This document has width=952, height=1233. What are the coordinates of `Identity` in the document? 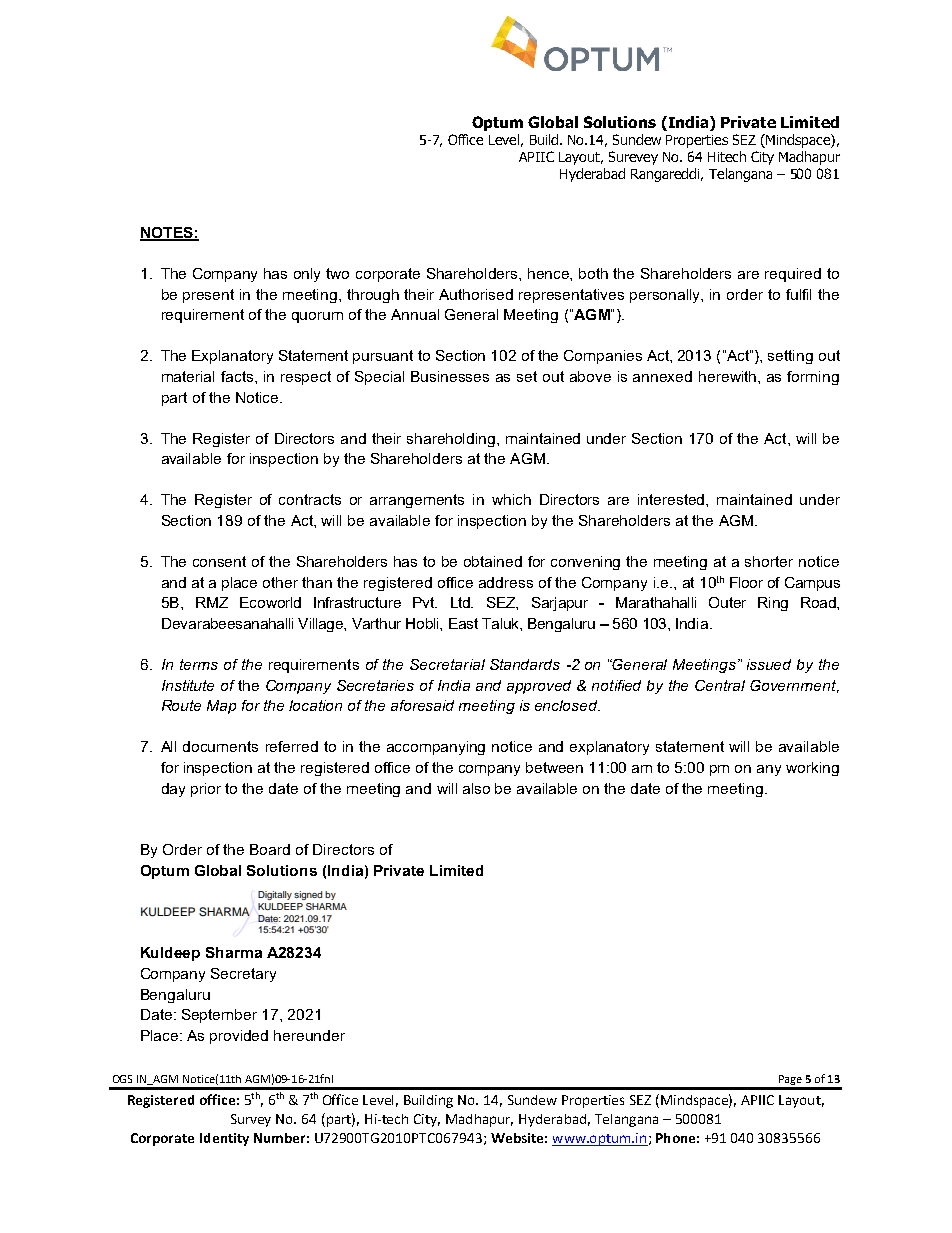 It's located at (224, 1139).
